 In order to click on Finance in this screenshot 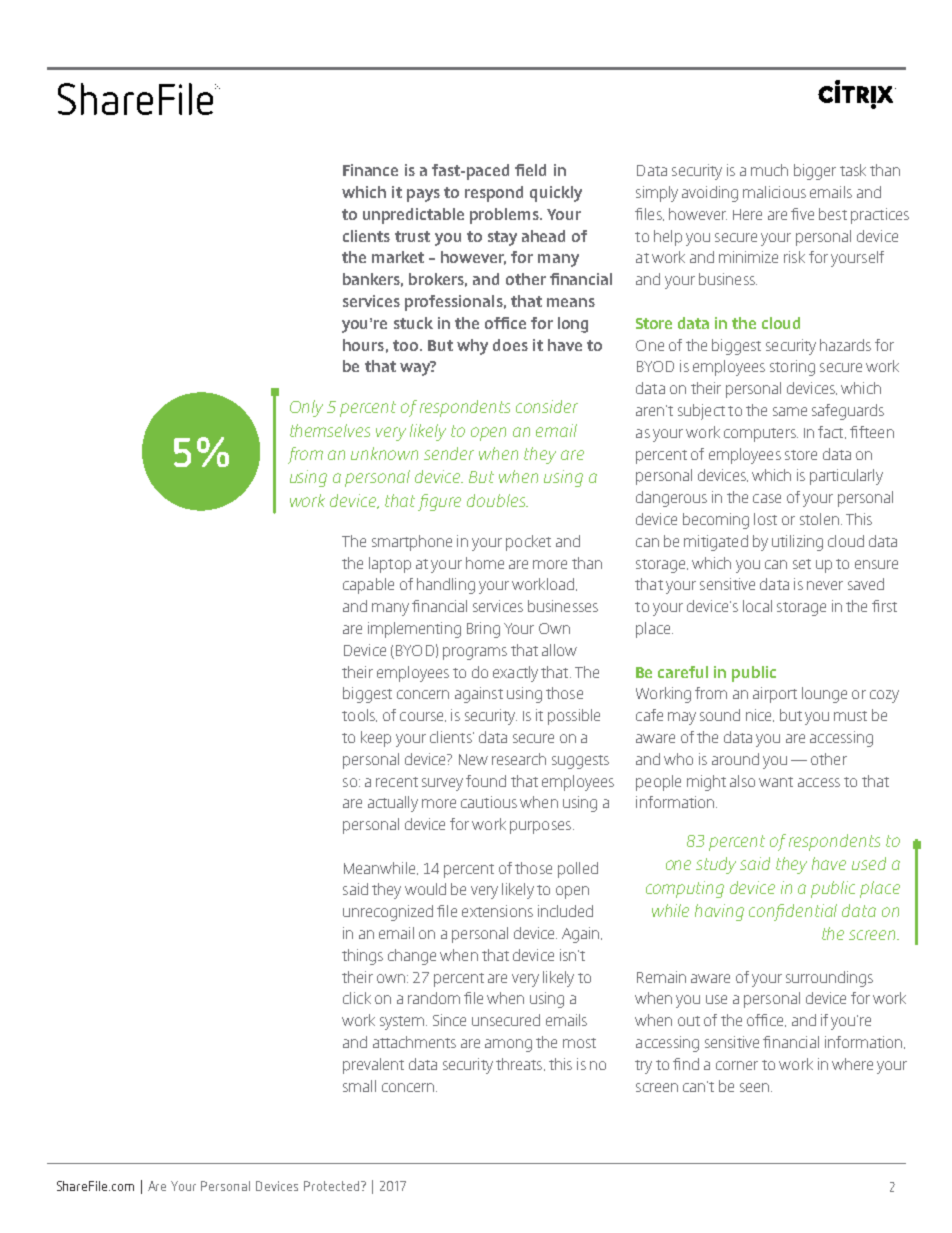, I will do `click(370, 170)`.
